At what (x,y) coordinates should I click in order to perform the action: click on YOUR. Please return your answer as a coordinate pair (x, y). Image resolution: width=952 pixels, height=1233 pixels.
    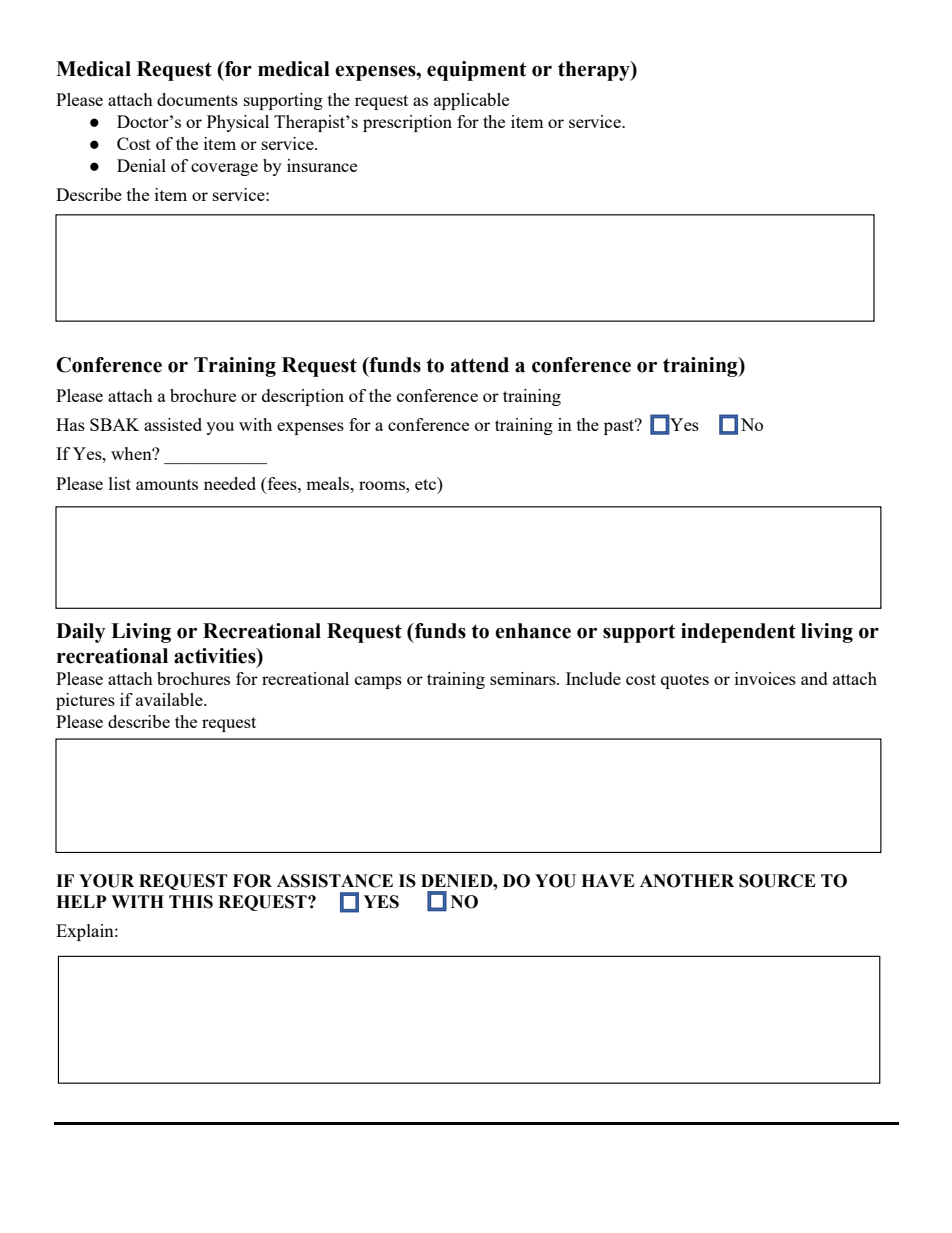
    Looking at the image, I should click on (106, 881).
